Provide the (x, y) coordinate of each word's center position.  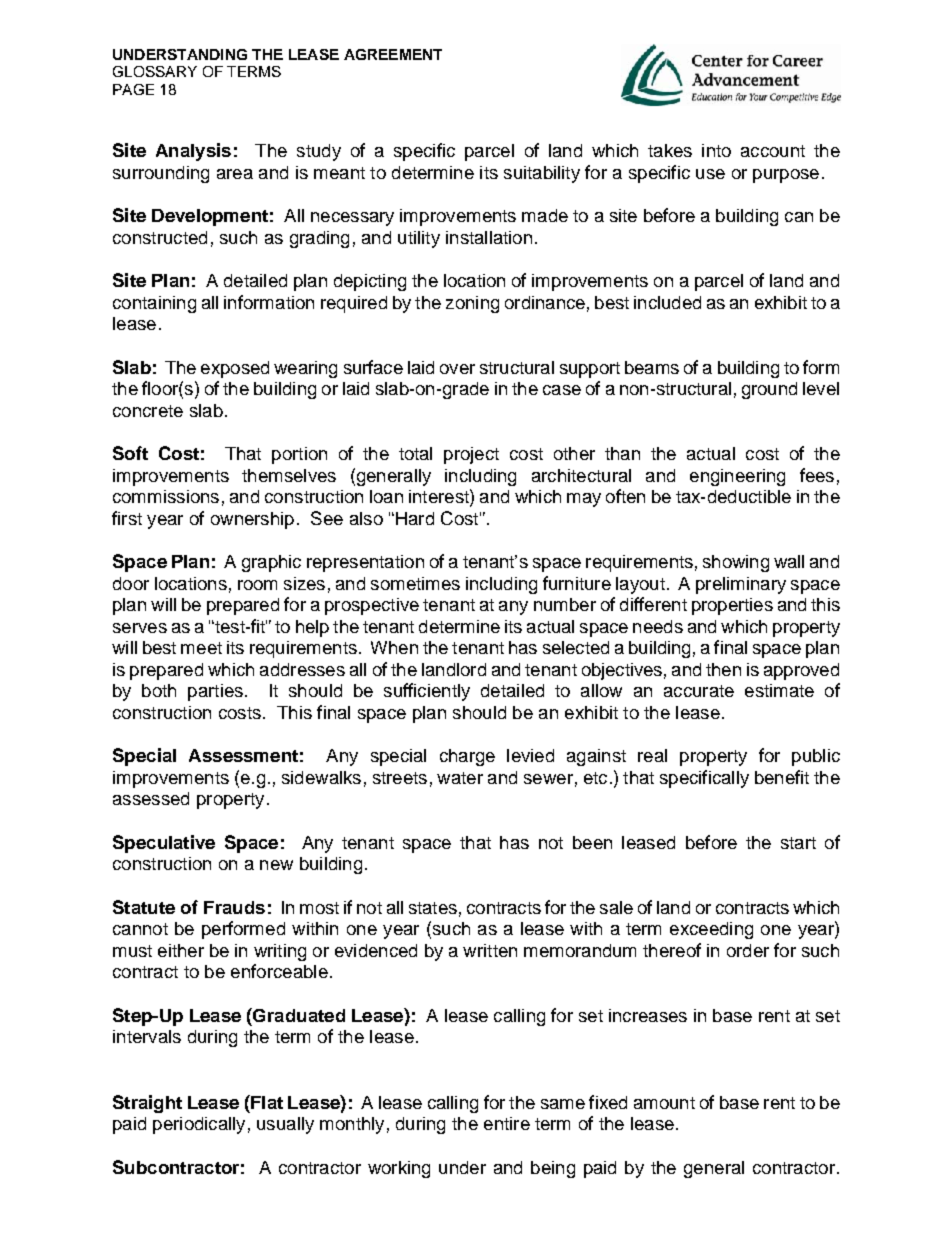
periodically (199, 1125)
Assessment (243, 755)
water (460, 778)
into (716, 150)
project (471, 455)
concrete (148, 411)
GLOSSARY (155, 71)
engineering (737, 477)
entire (507, 1123)
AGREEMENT (393, 54)
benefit (782, 777)
